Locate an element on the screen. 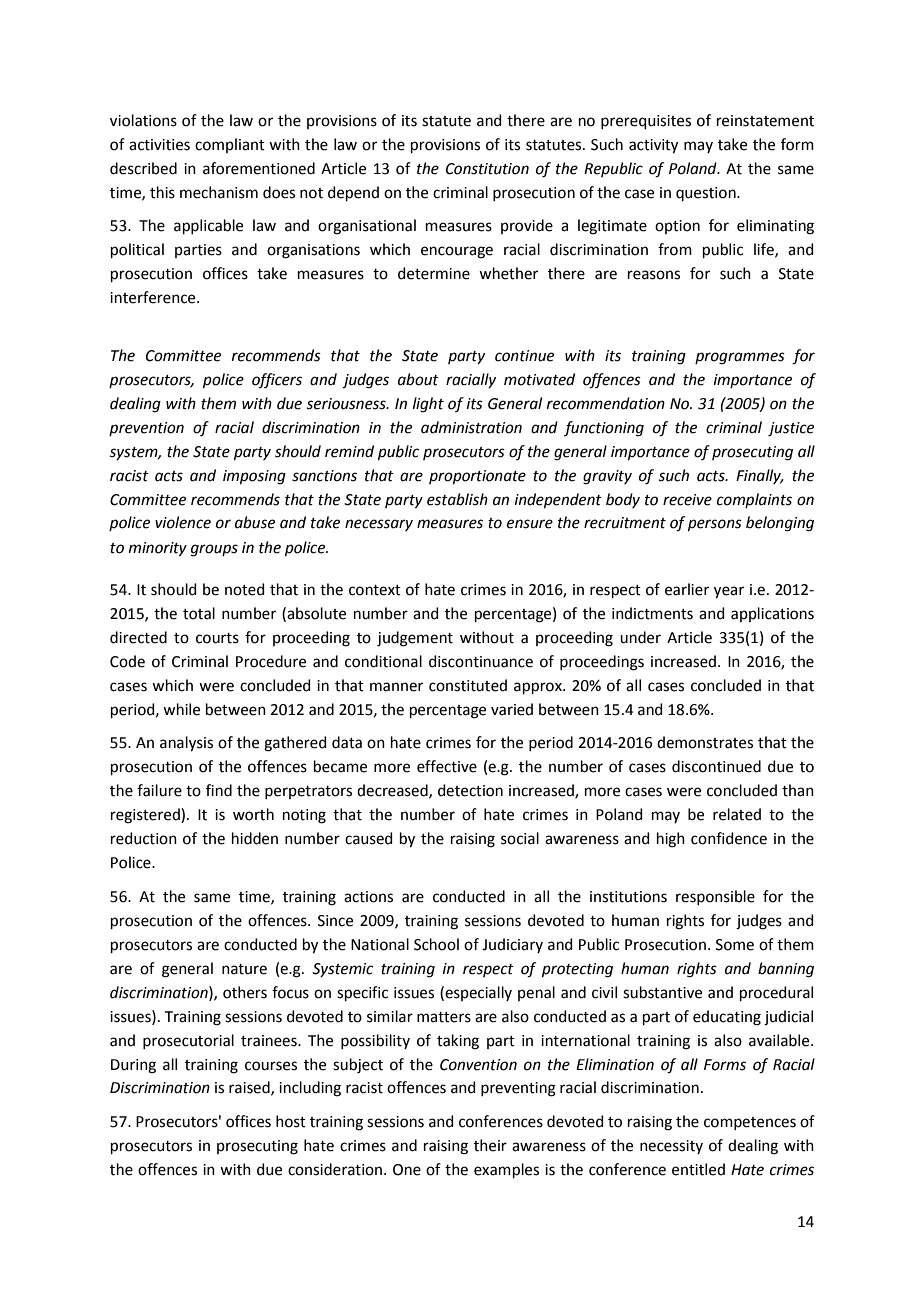  discontinuance is located at coordinates (481, 661).
